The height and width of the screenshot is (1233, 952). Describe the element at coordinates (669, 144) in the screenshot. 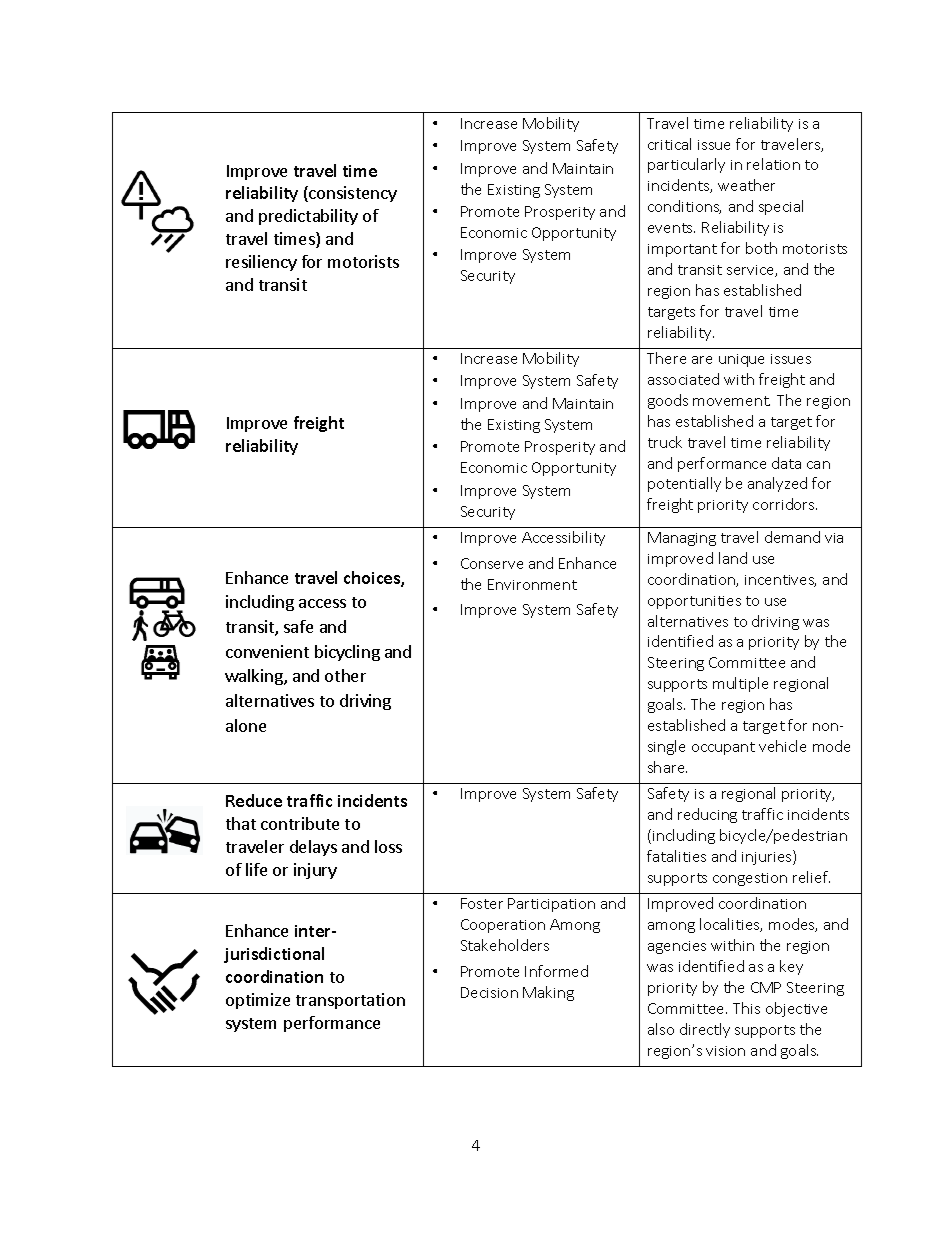

I see `critical` at that location.
